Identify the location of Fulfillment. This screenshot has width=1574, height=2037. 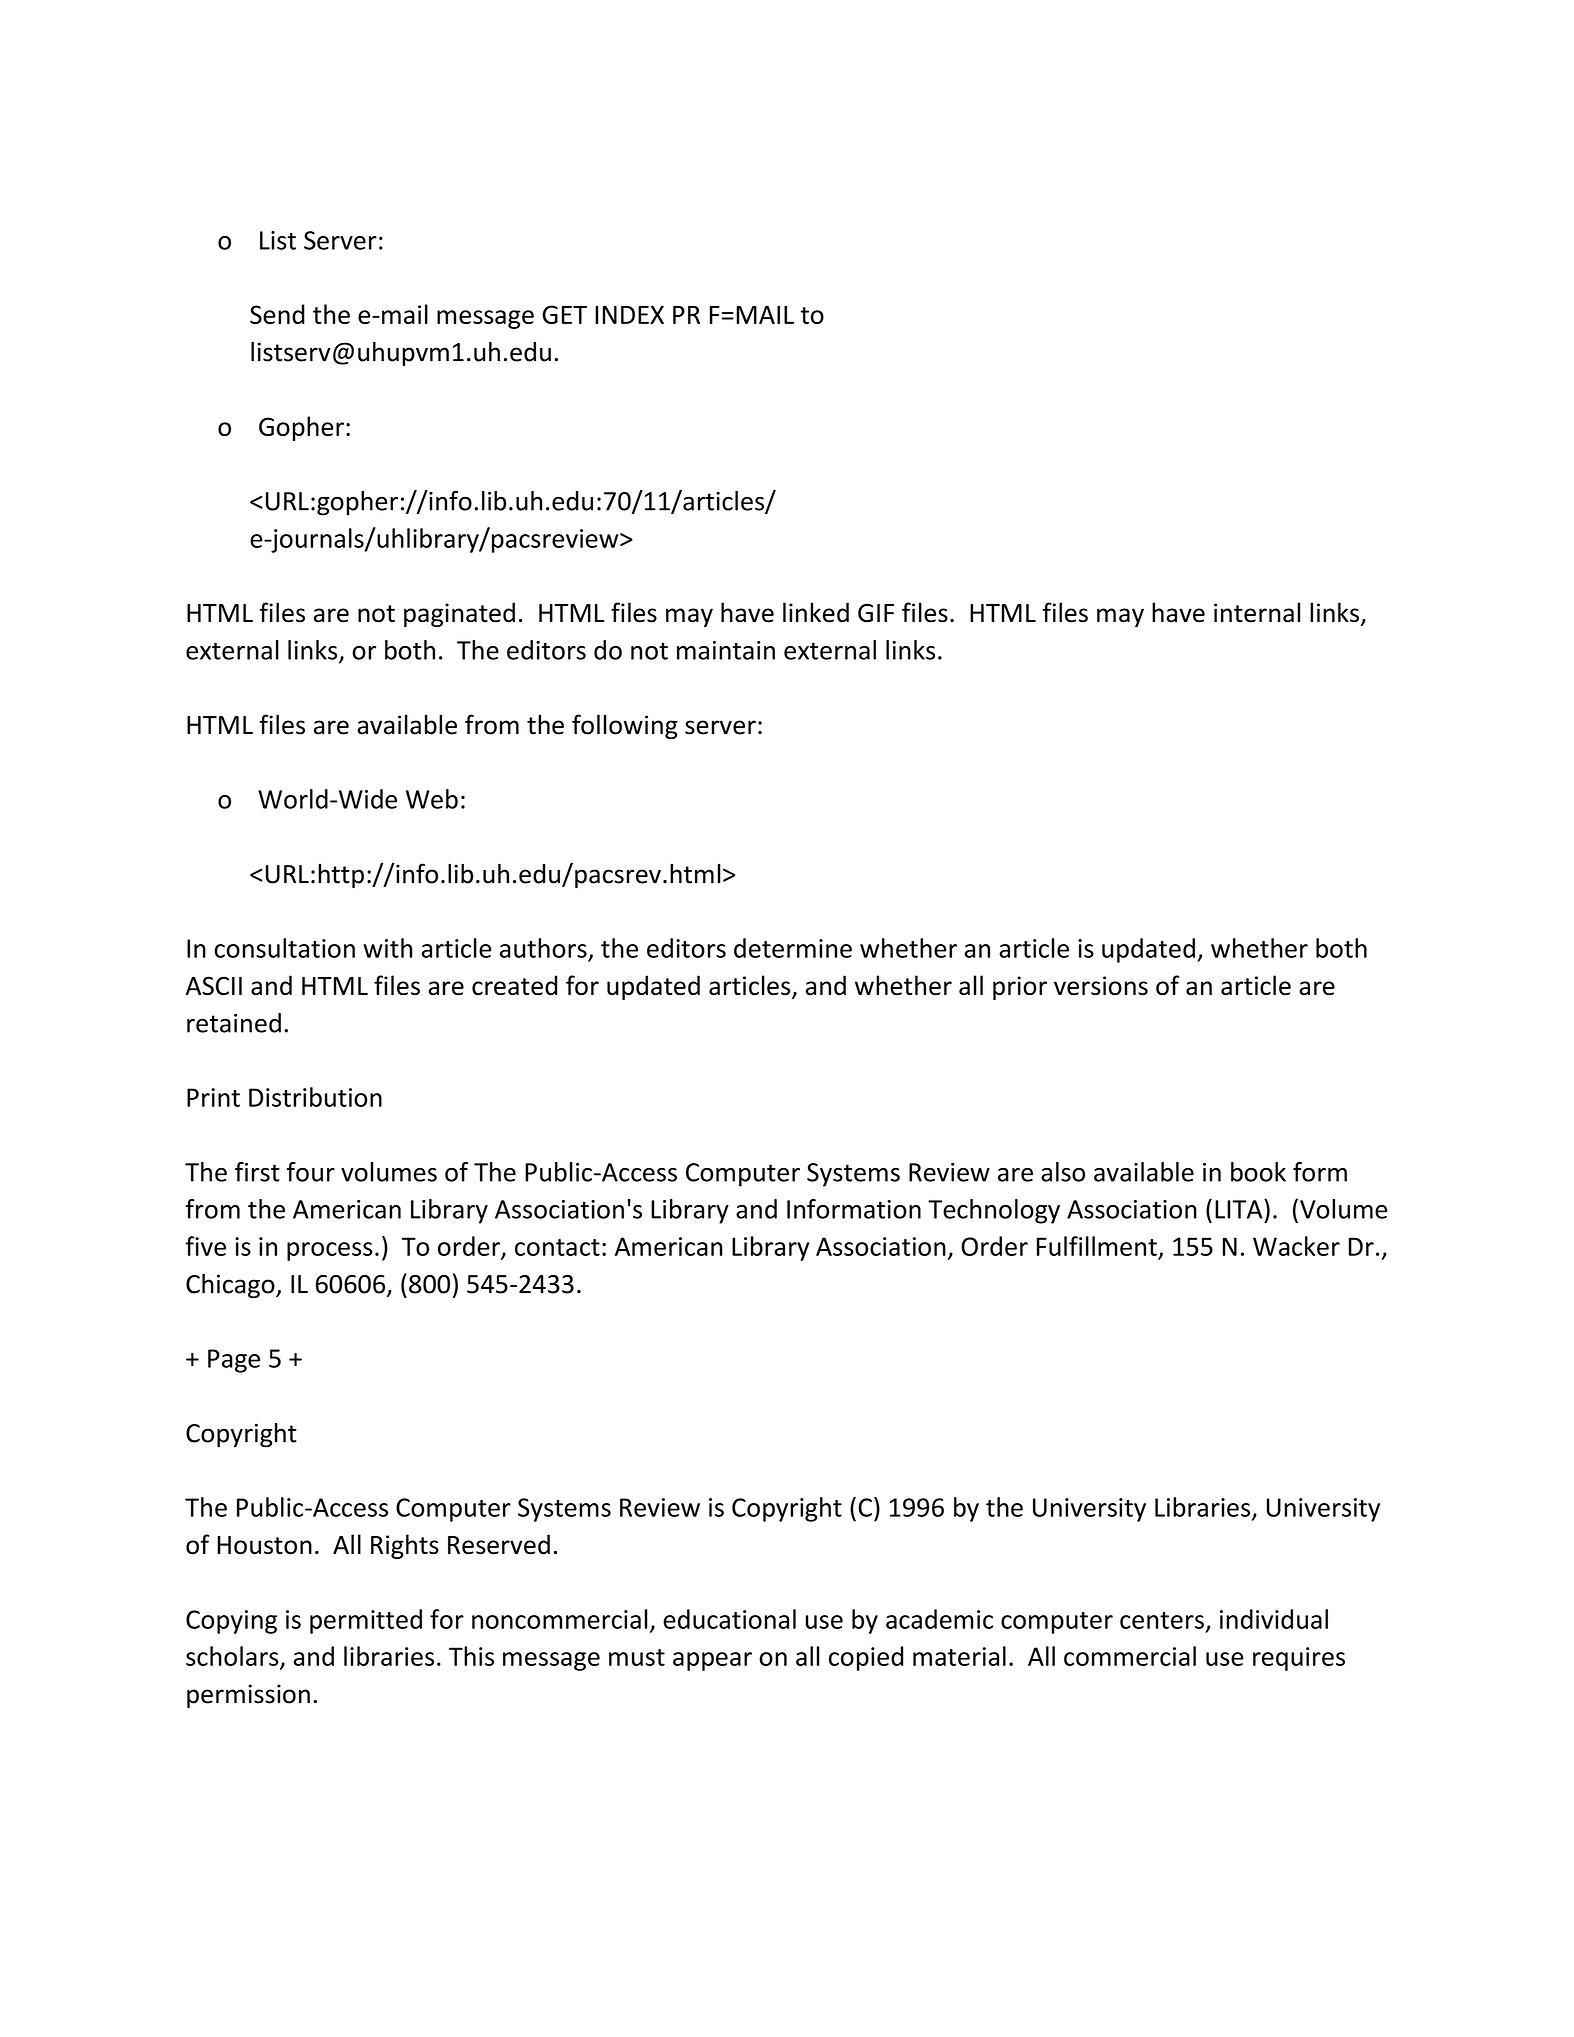
(1097, 1246).
